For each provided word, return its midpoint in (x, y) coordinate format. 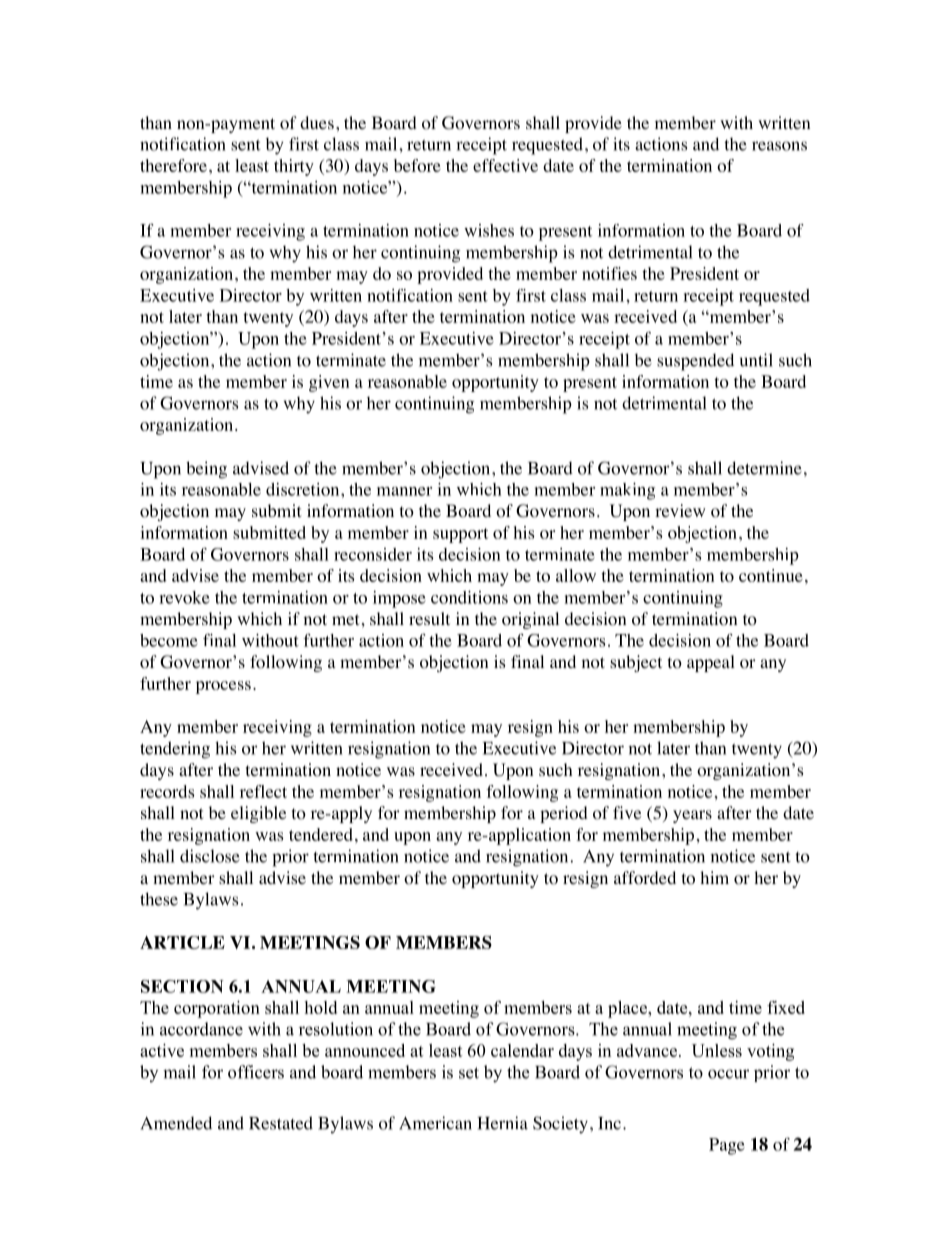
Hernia (502, 1123)
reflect (263, 791)
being (206, 470)
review (680, 510)
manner (404, 491)
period (564, 814)
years (692, 816)
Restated (281, 1123)
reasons (779, 146)
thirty (294, 167)
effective (505, 165)
